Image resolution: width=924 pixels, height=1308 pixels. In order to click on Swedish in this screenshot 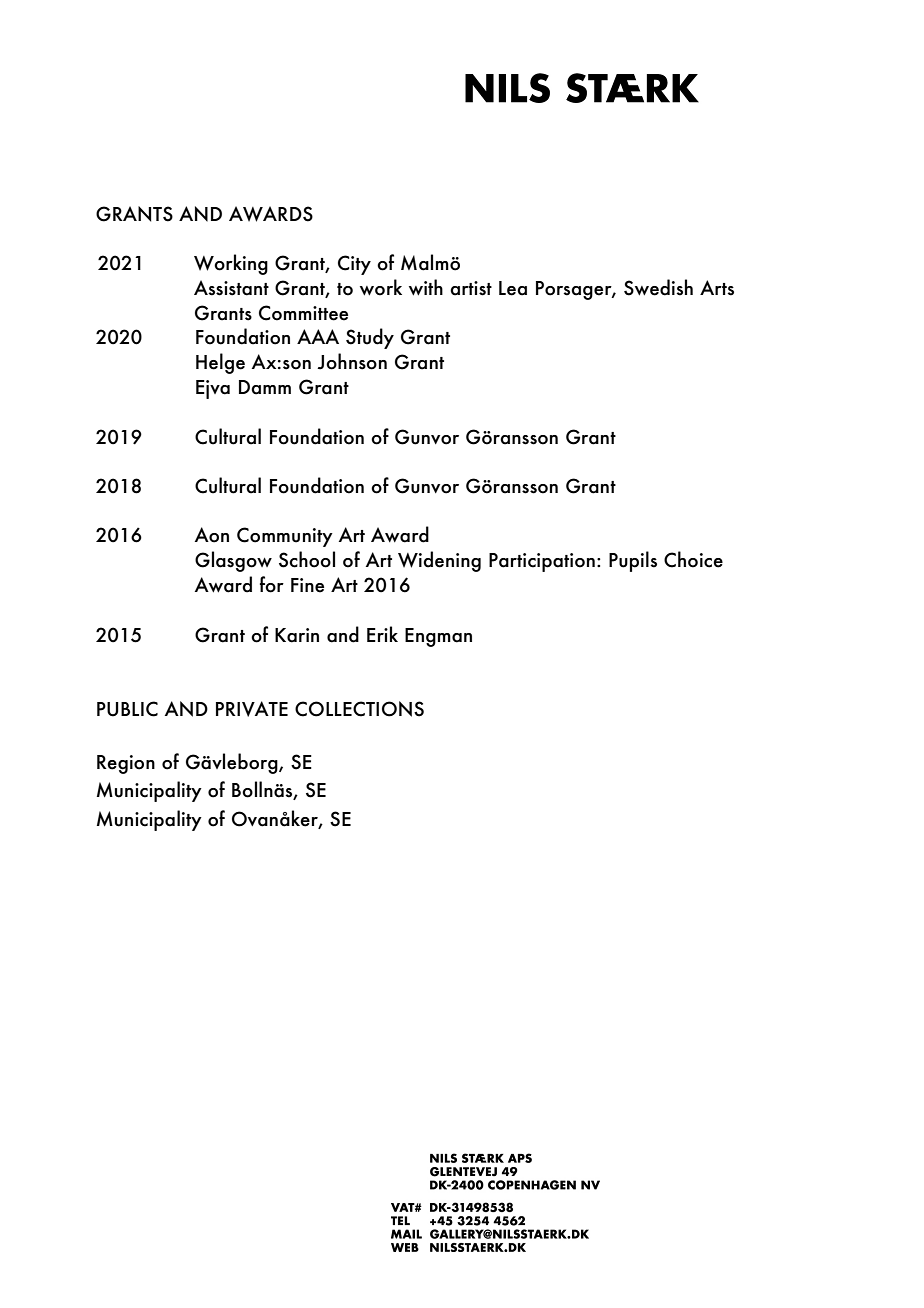, I will do `click(658, 287)`.
